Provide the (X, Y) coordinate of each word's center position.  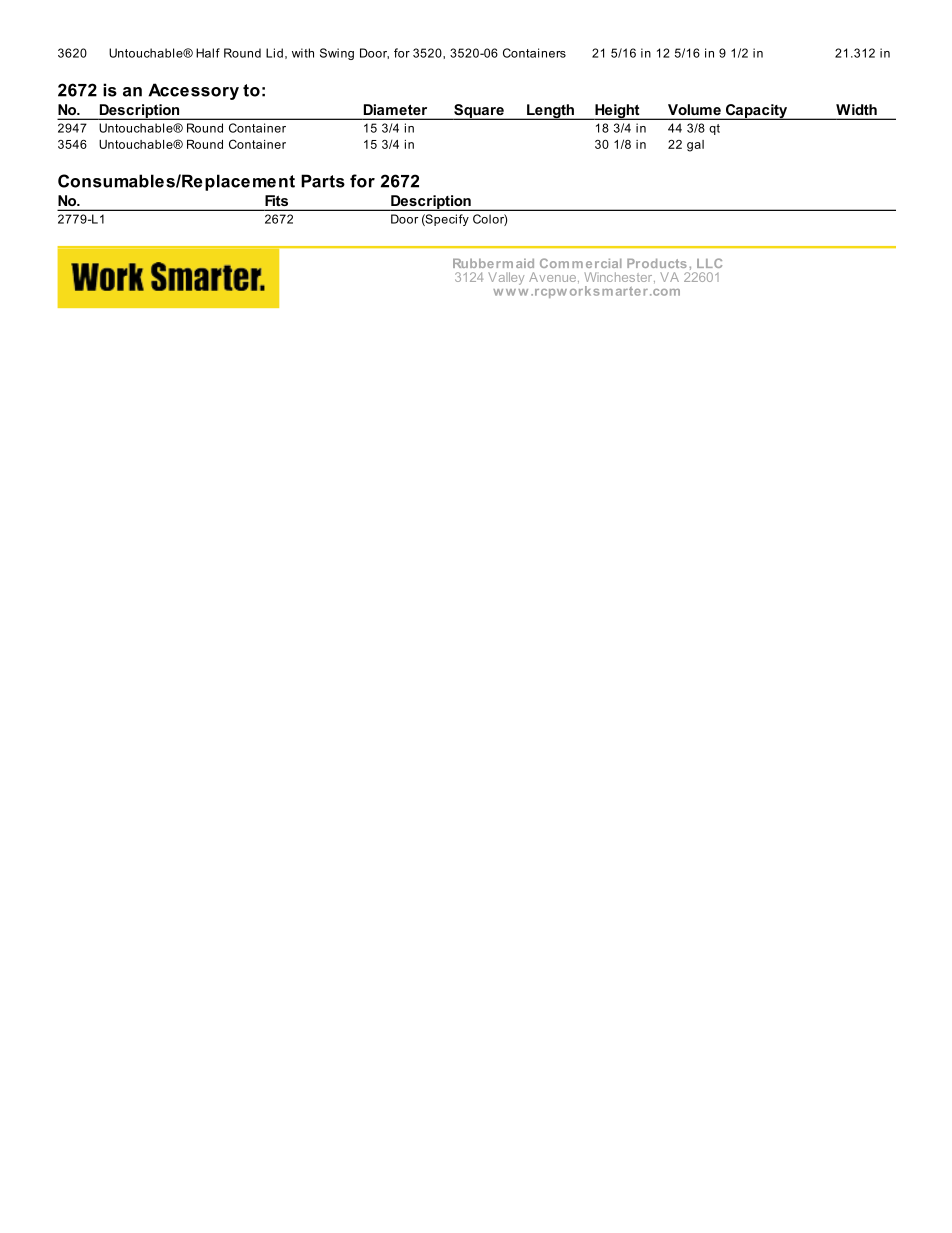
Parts (323, 181)
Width (856, 109)
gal (695, 146)
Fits (276, 200)
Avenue (554, 277)
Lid (274, 53)
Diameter (395, 109)
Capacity (756, 112)
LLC (709, 263)
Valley (506, 278)
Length (550, 112)
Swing (337, 54)
